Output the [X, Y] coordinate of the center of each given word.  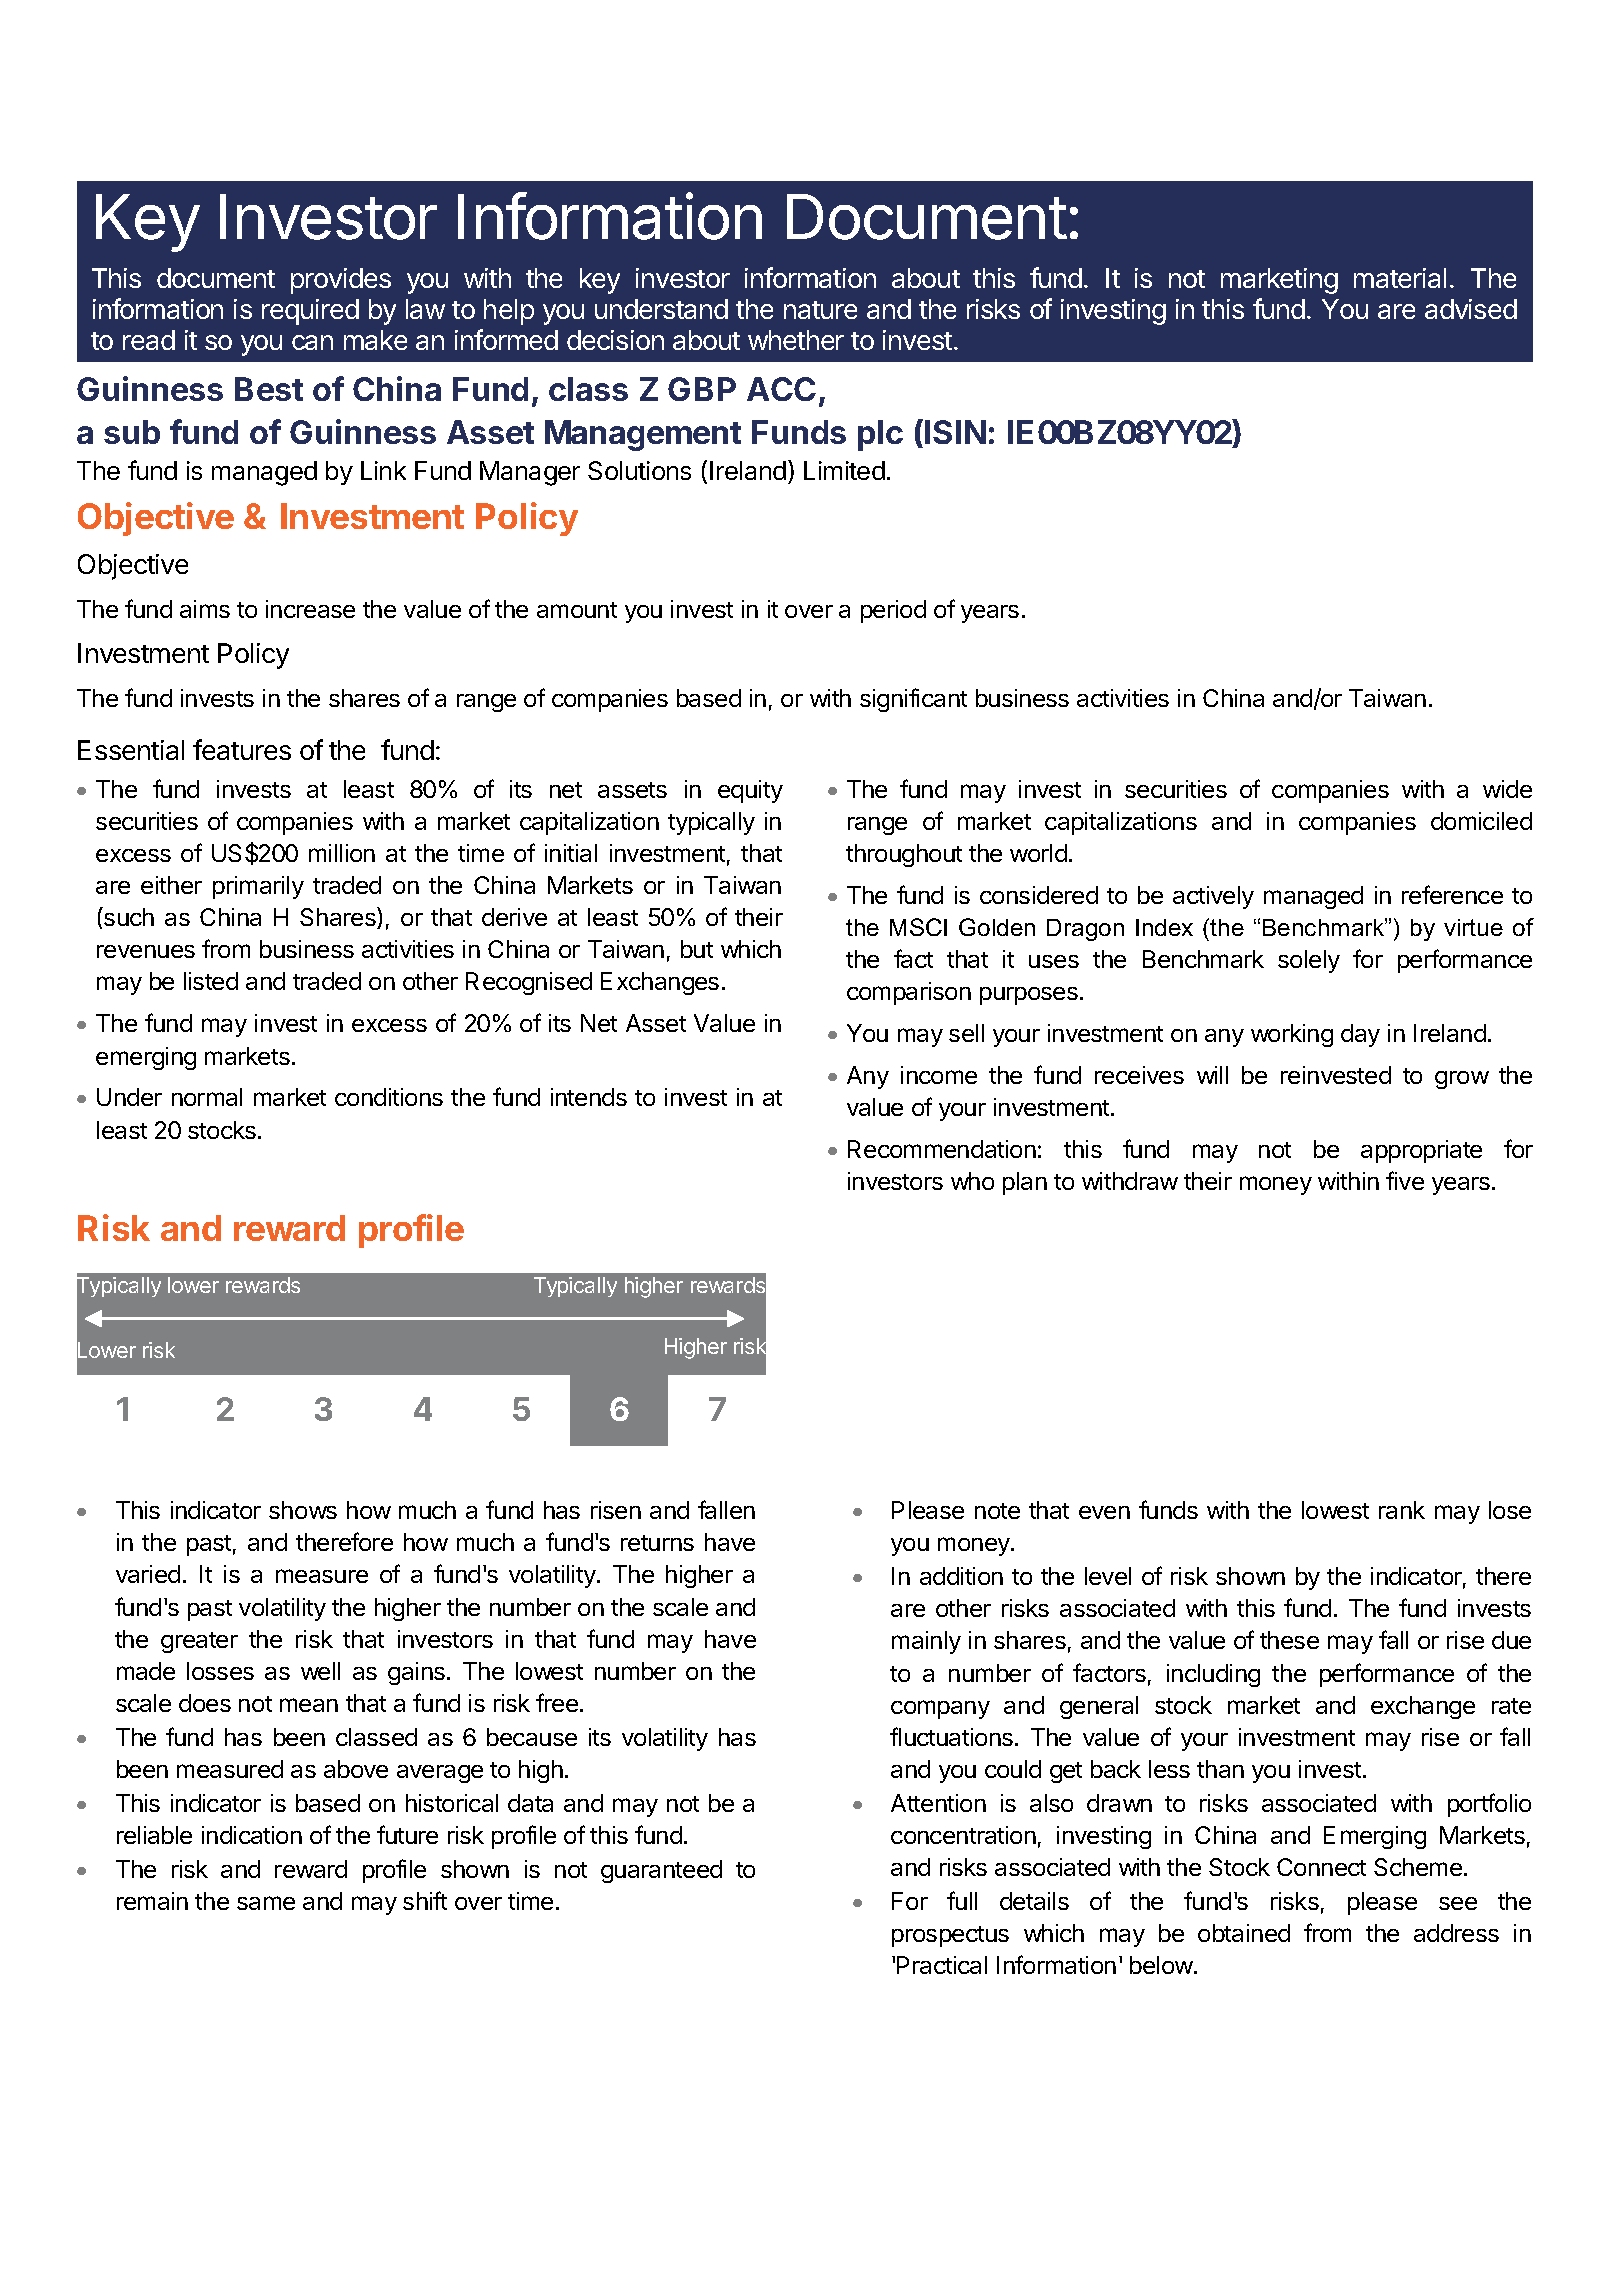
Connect [1321, 1867]
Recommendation [942, 1149]
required [310, 312]
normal [207, 1097]
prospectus [950, 1936]
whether [796, 340]
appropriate [1421, 1151]
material [1400, 278]
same [266, 1903]
